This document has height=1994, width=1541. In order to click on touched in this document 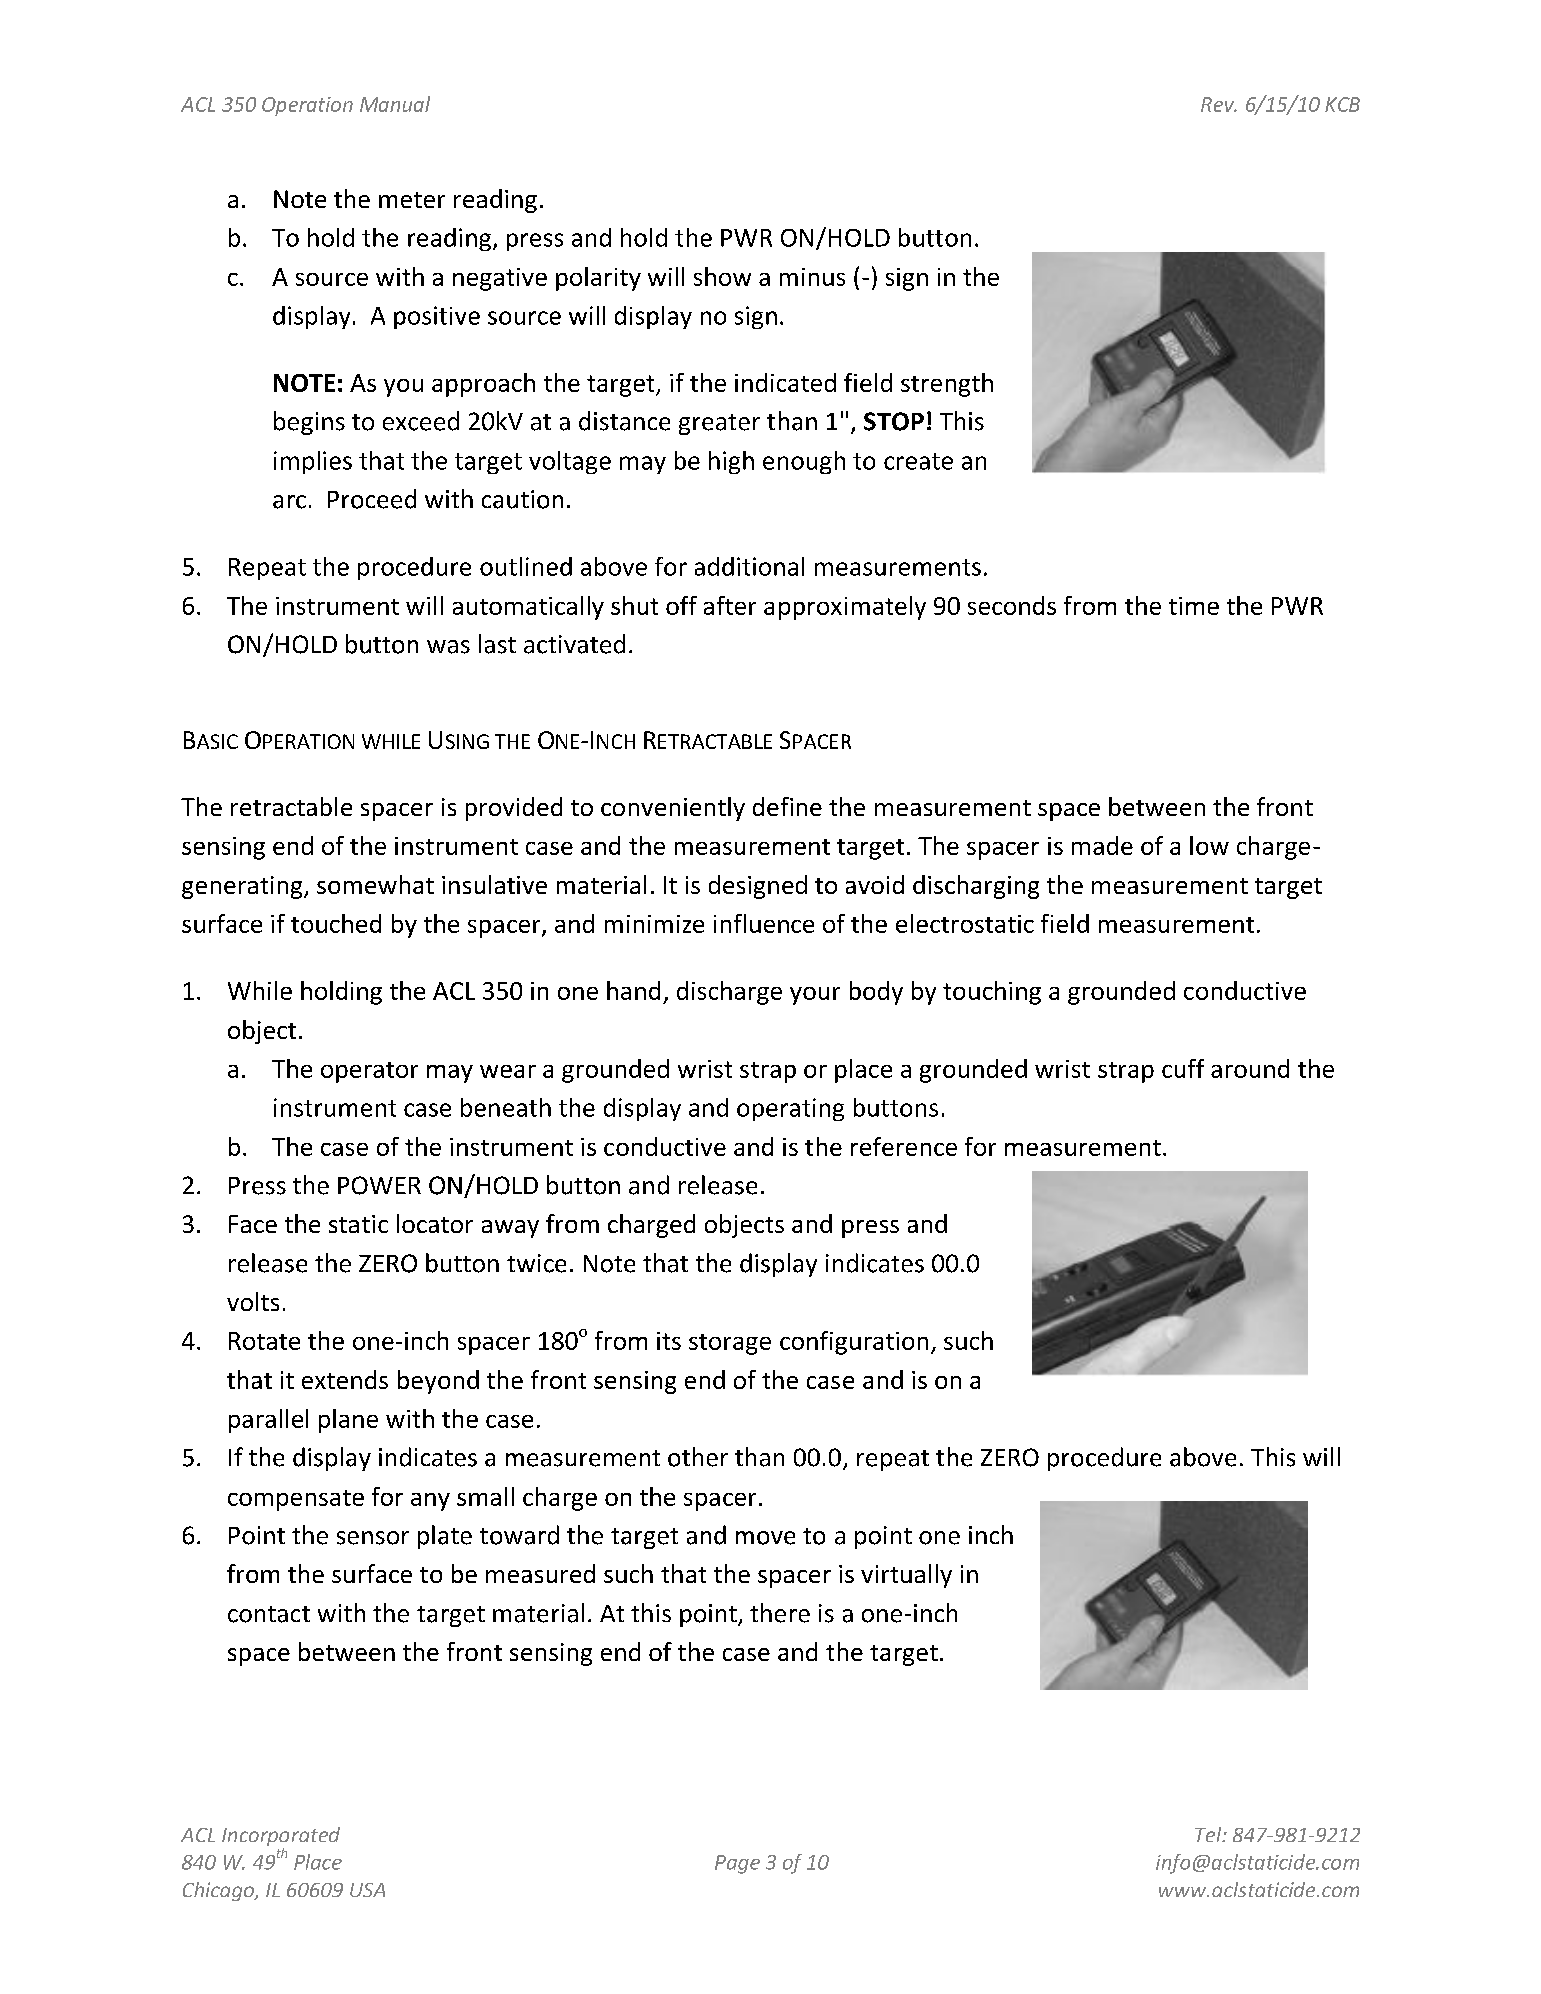, I will do `click(336, 923)`.
